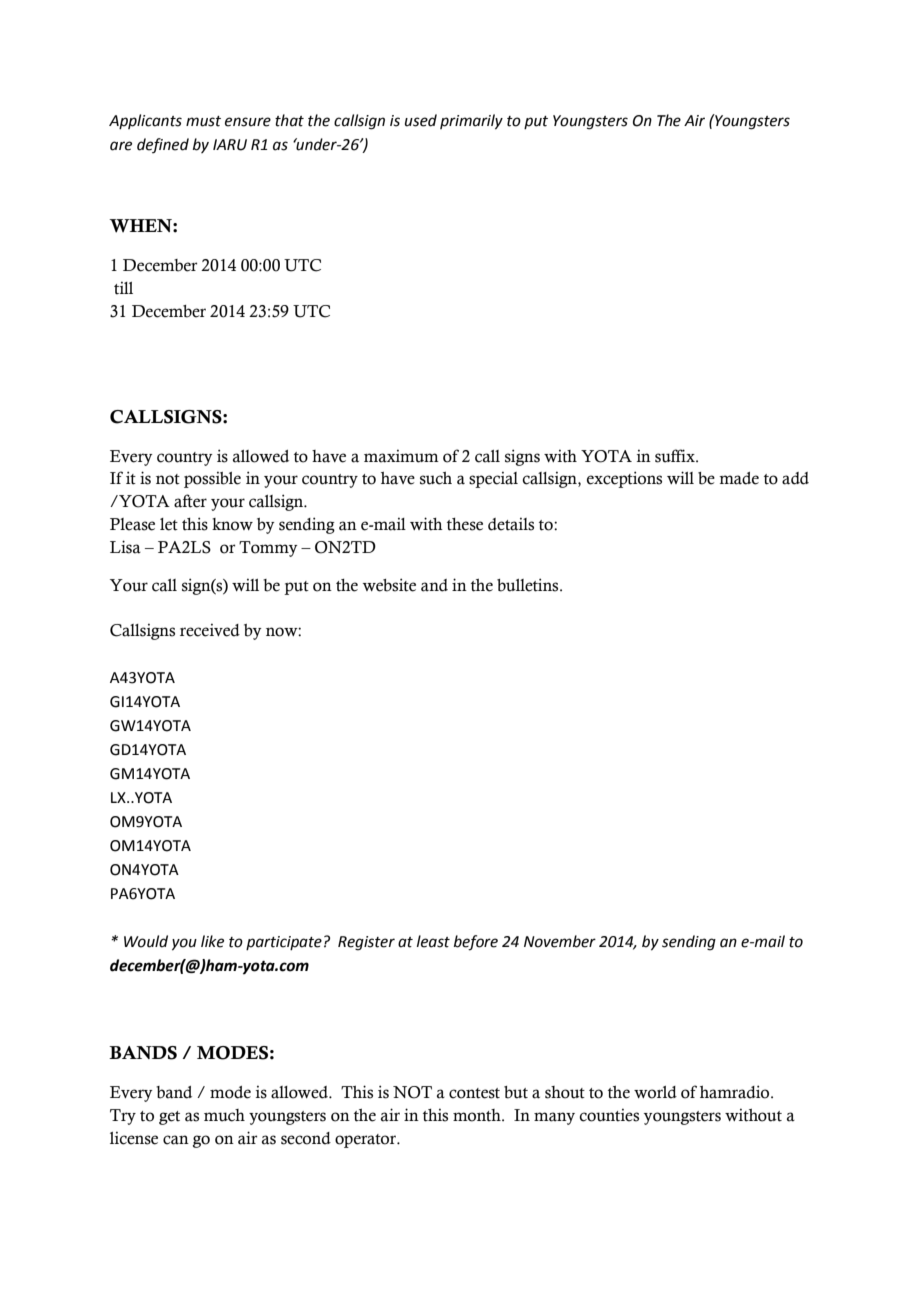  What do you see at coordinates (224, 1115) in the page?
I see `much` at bounding box center [224, 1115].
